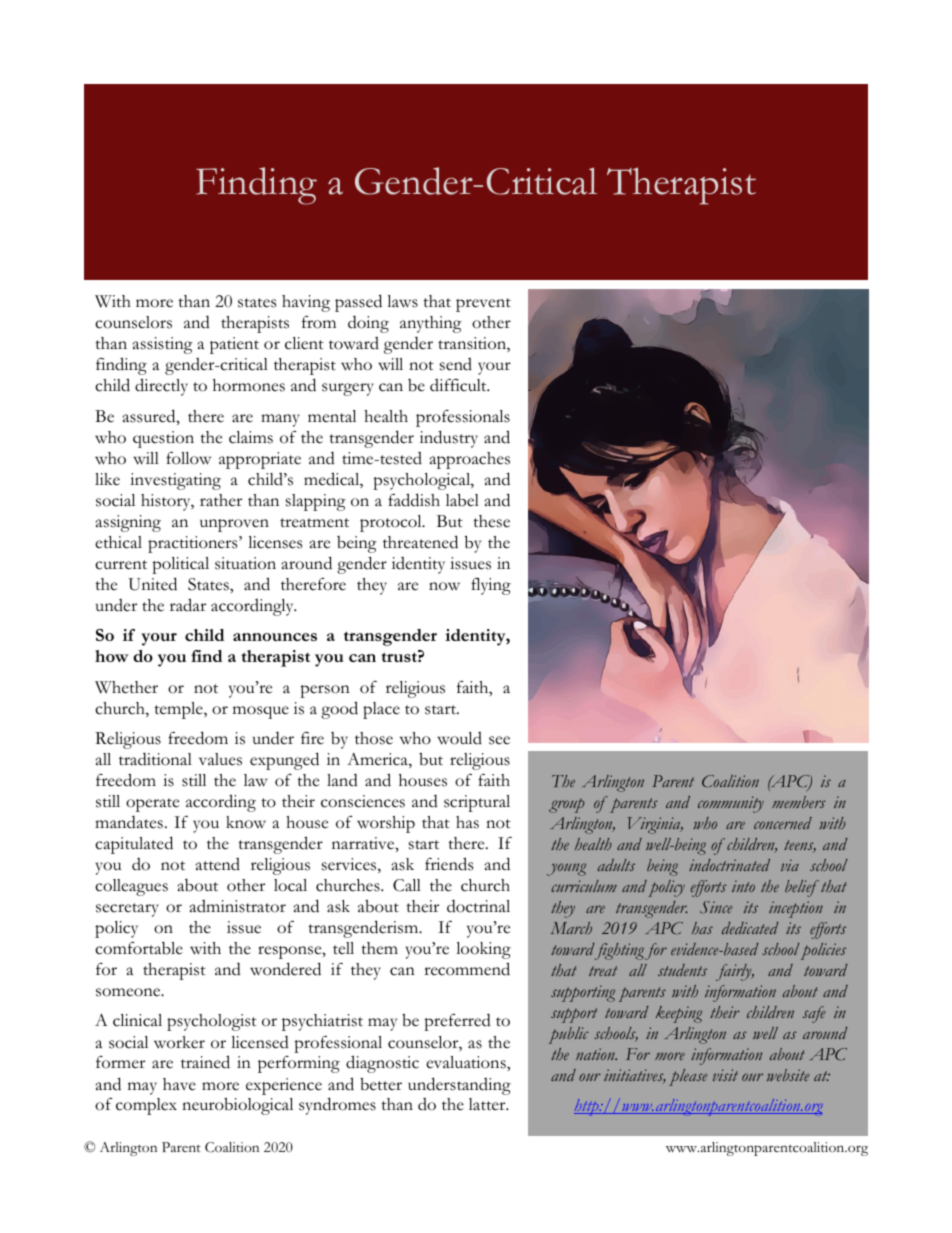  Describe the element at coordinates (483, 305) in the screenshot. I see `prevent` at that location.
